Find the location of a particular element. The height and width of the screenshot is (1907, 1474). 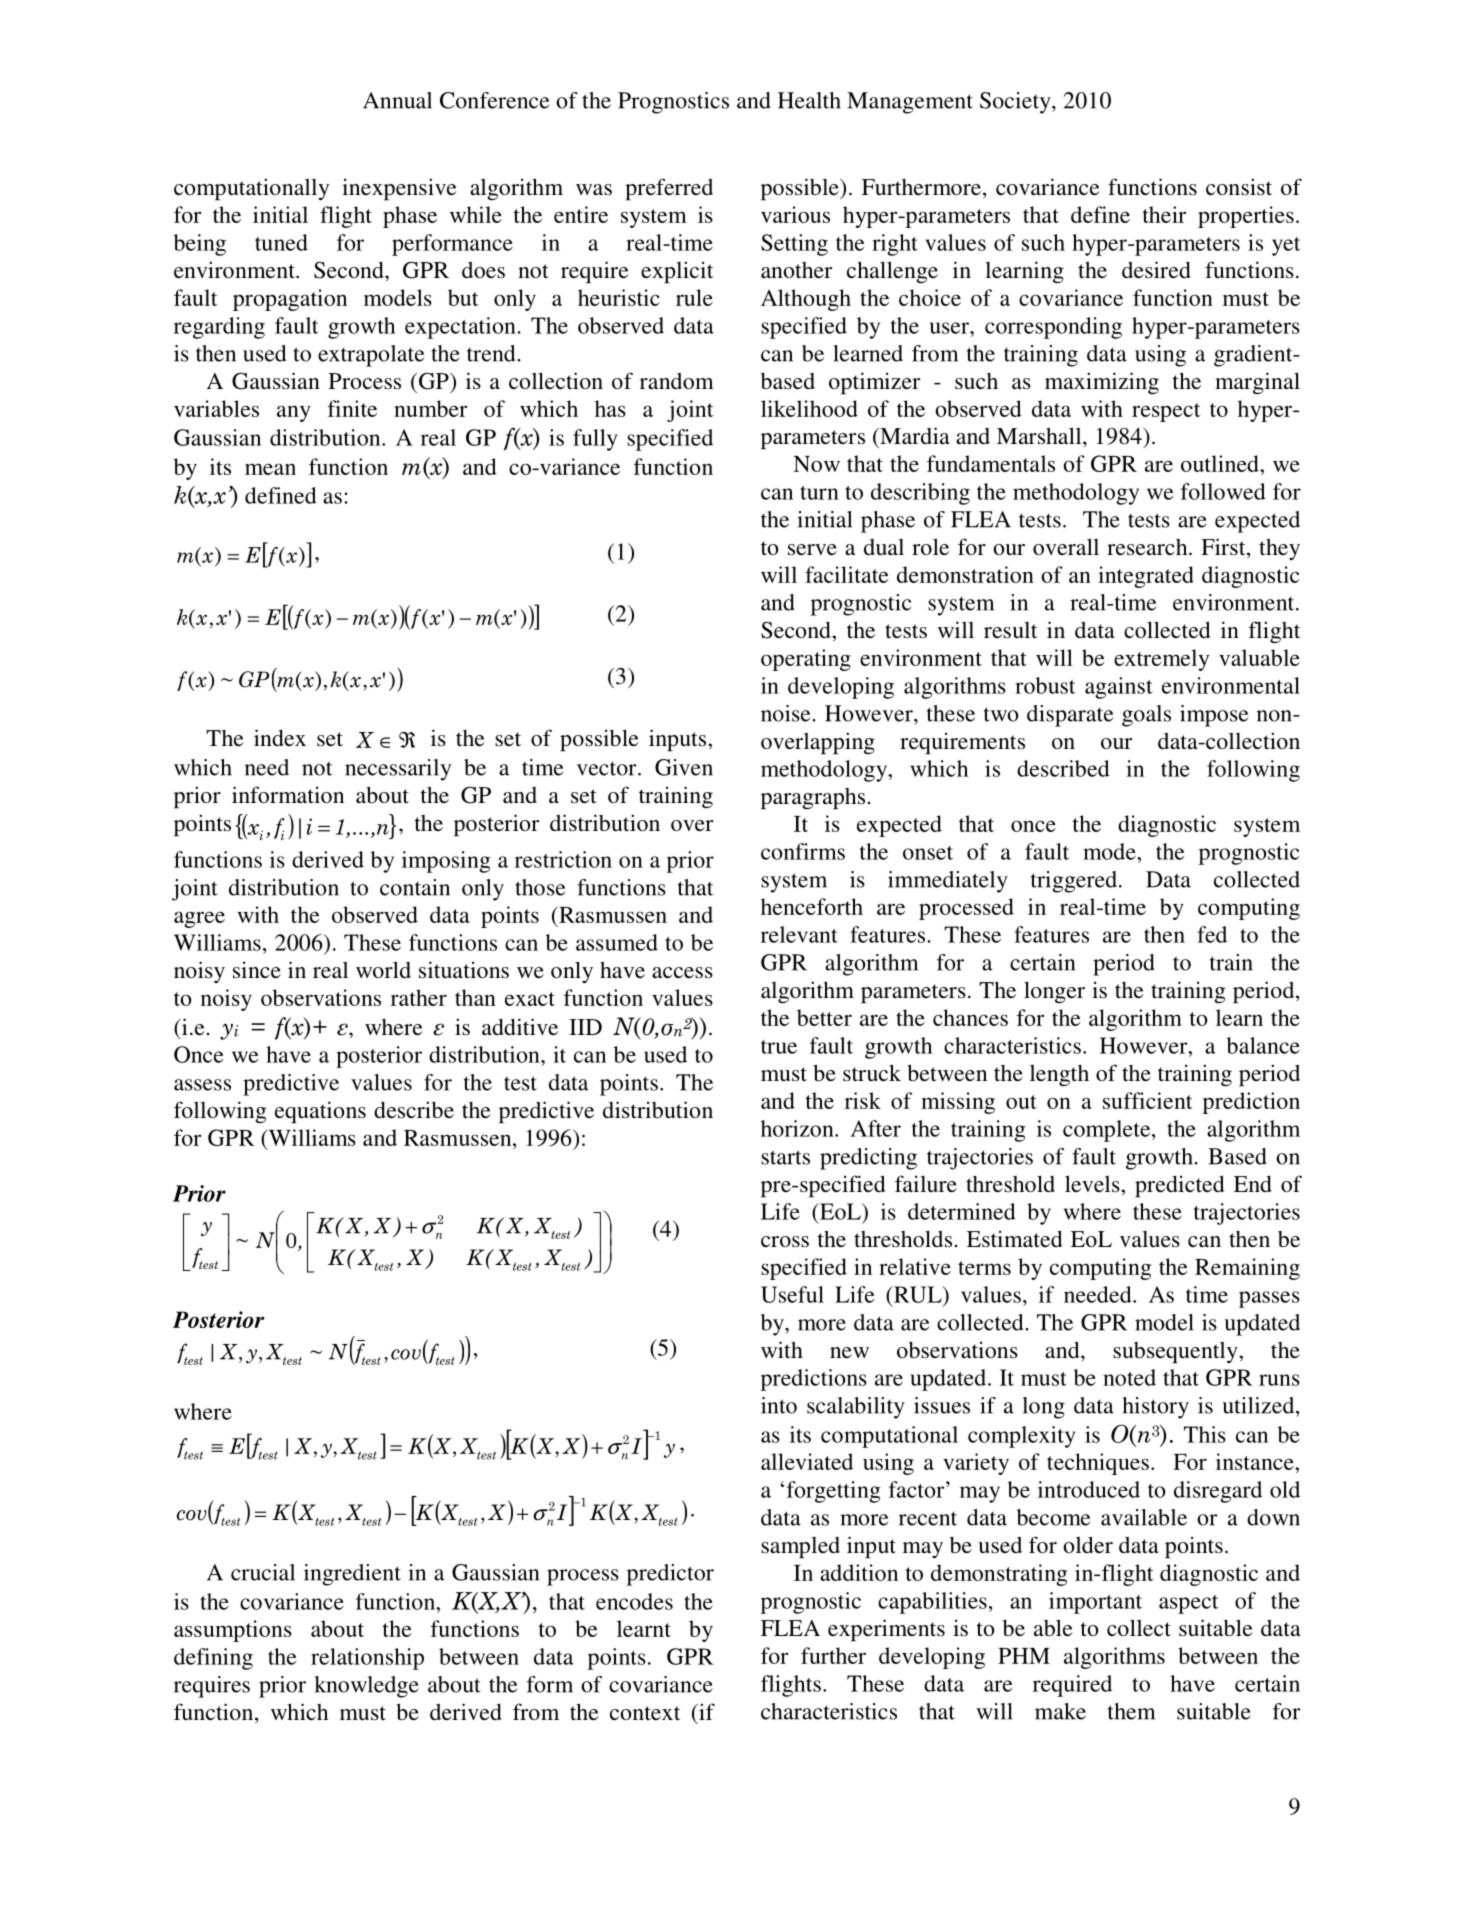

relationship is located at coordinates (367, 1659).
